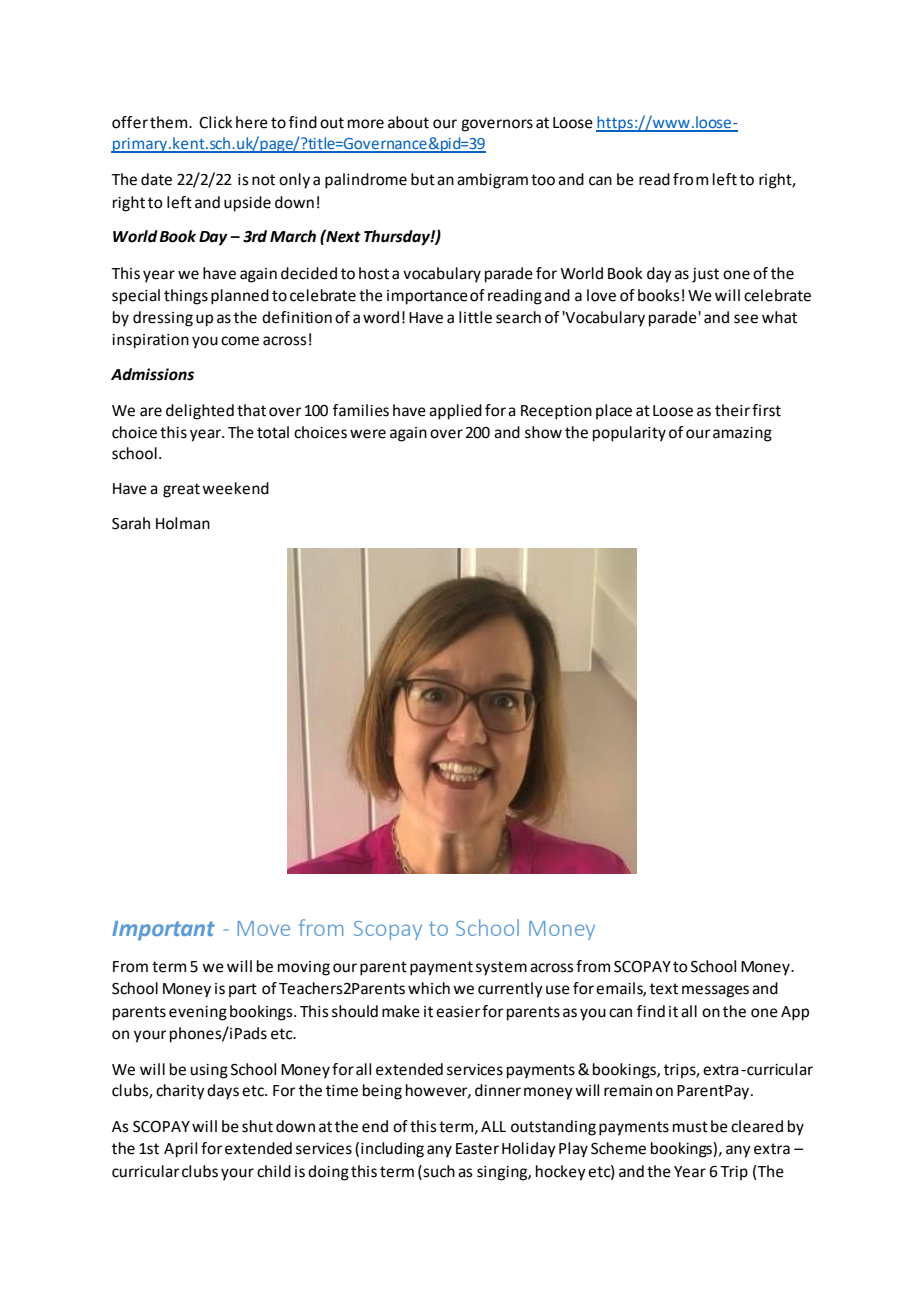  I want to click on Holman, so click(183, 523).
